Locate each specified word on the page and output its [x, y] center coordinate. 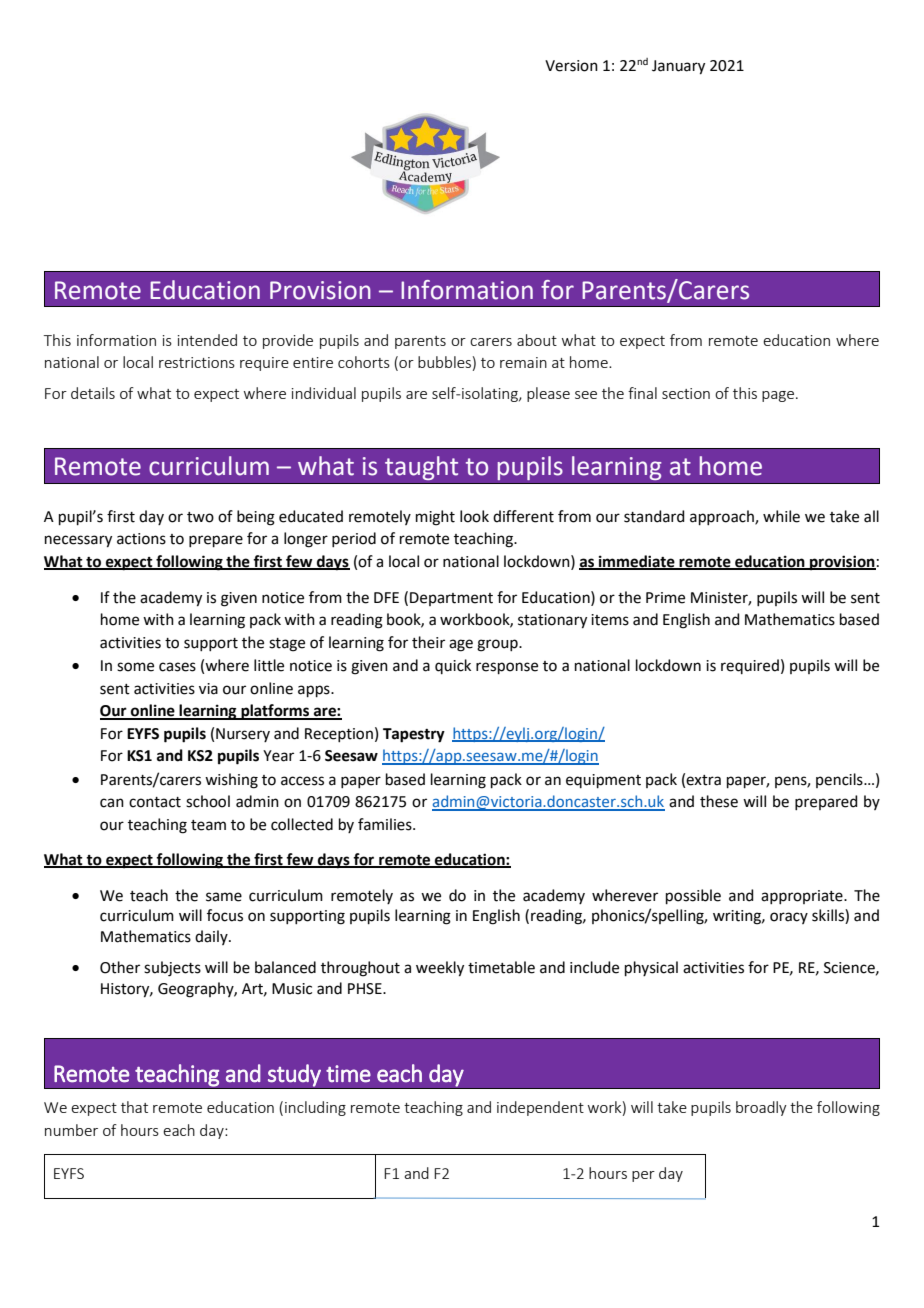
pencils [840, 780]
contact [155, 802]
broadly [761, 1108]
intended [207, 340]
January [678, 67]
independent [540, 1108]
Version [571, 66]
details [93, 393]
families [386, 824]
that [134, 1107]
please [548, 394]
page [779, 396]
